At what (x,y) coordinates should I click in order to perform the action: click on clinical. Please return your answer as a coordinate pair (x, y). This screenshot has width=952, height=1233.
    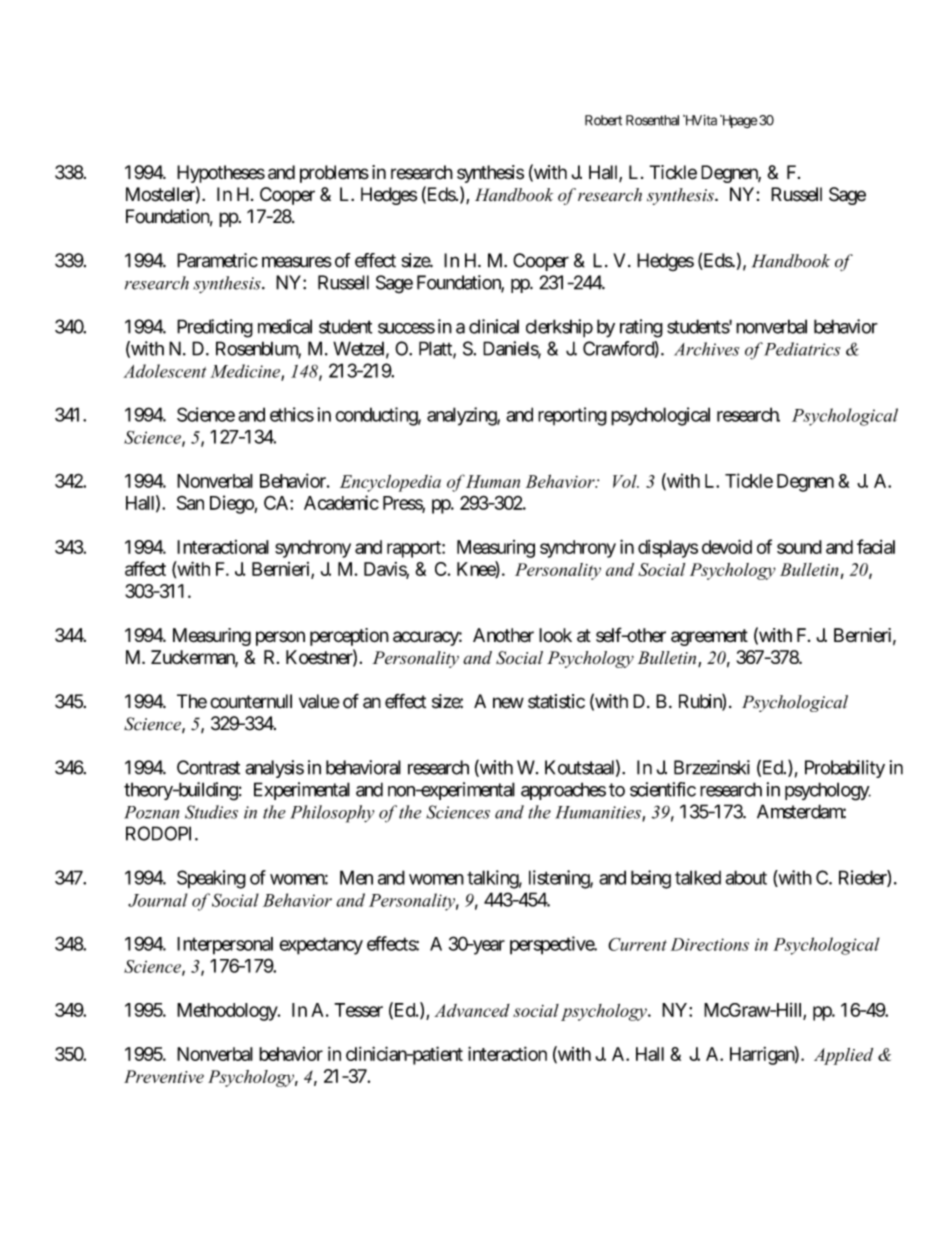
    Looking at the image, I should click on (494, 326).
